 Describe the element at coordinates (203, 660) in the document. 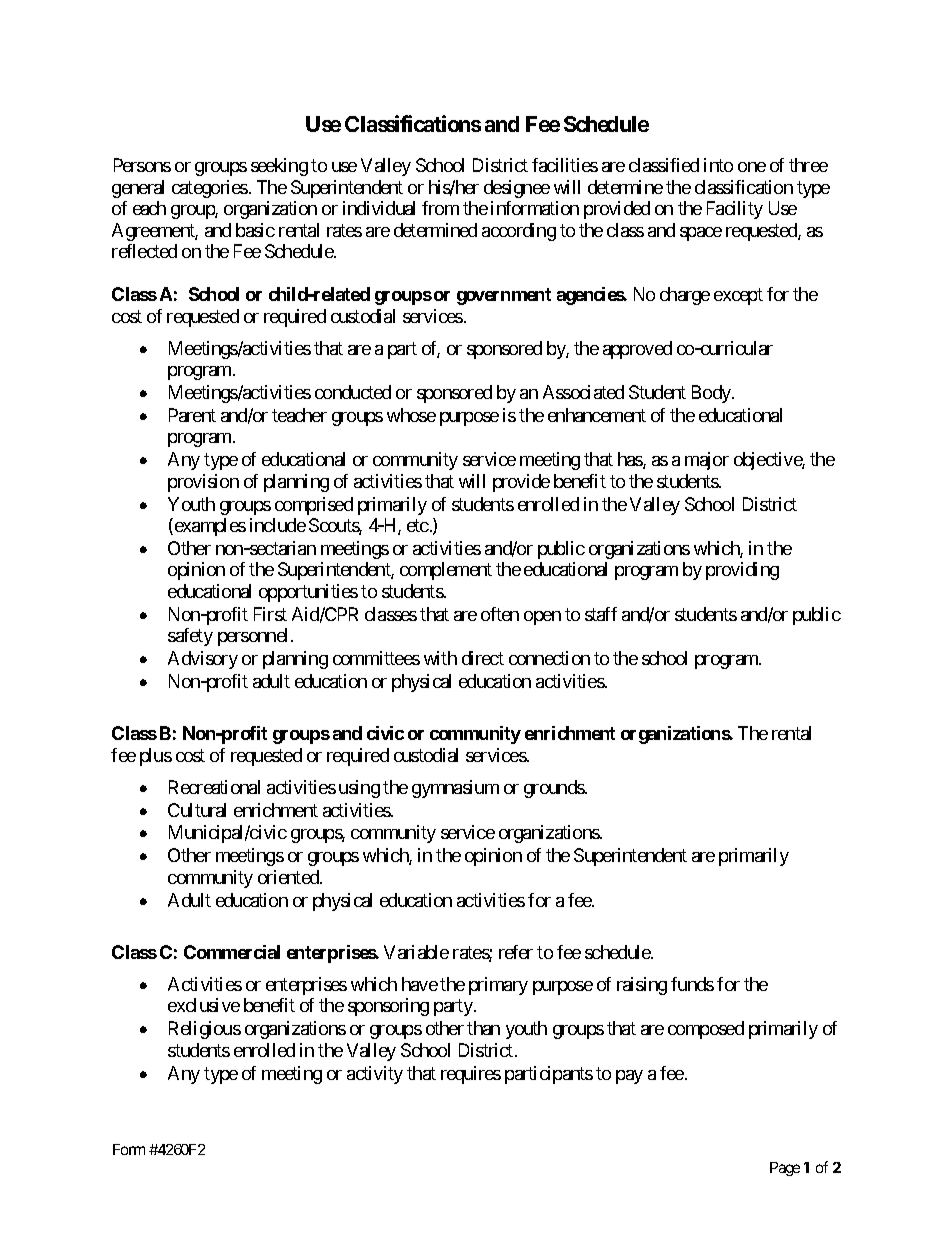

I see `Advisory` at that location.
